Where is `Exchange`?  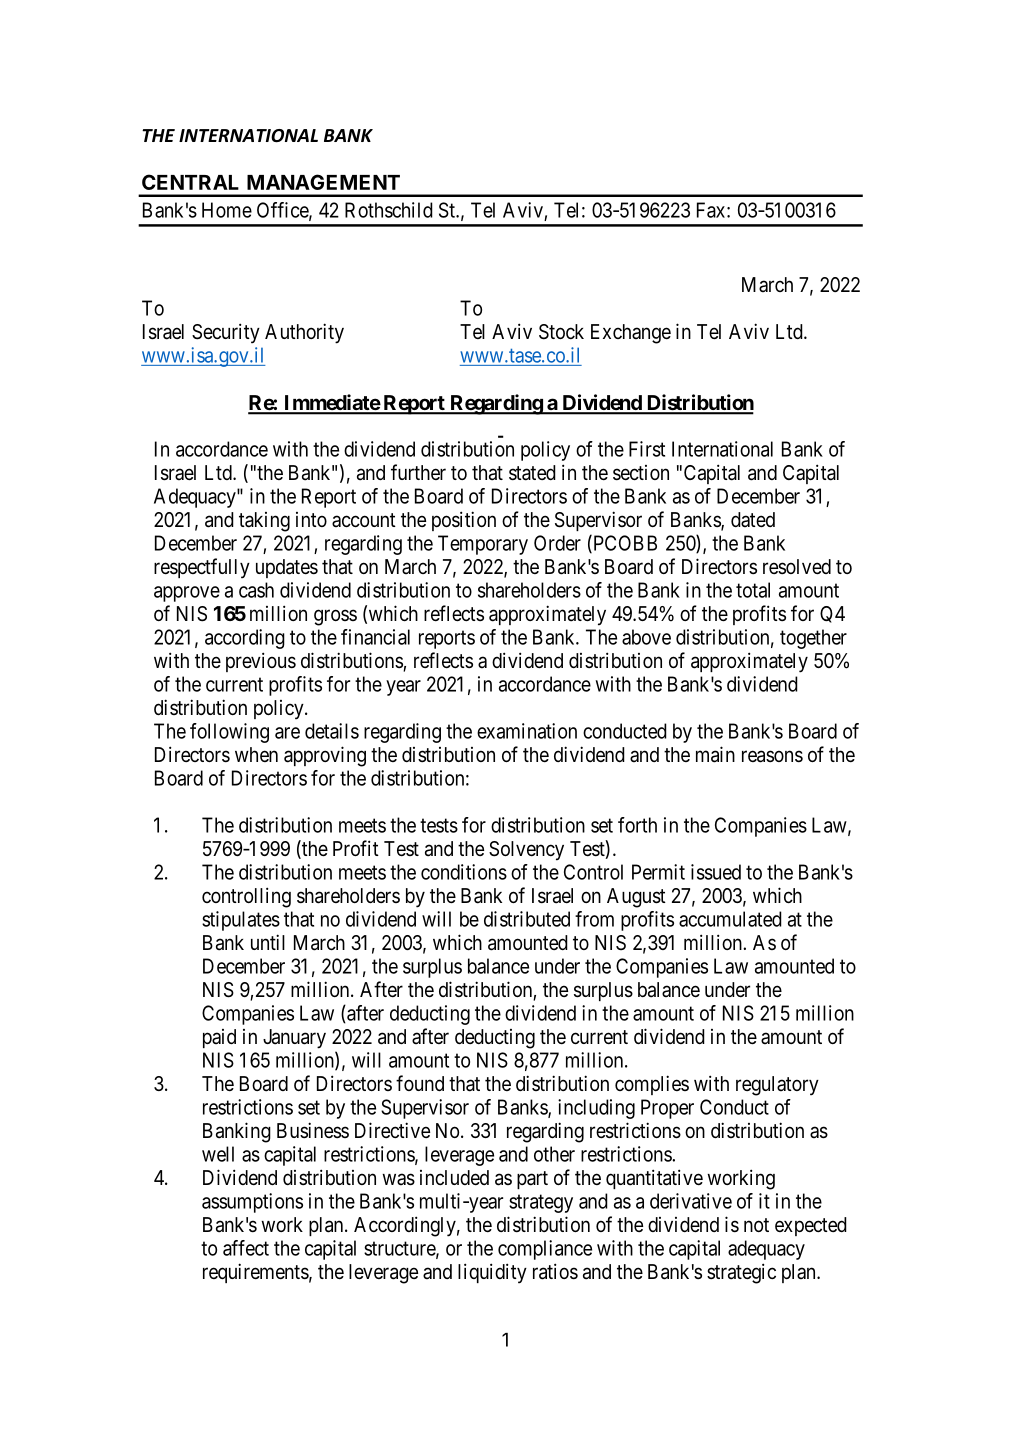 Exchange is located at coordinates (631, 334).
